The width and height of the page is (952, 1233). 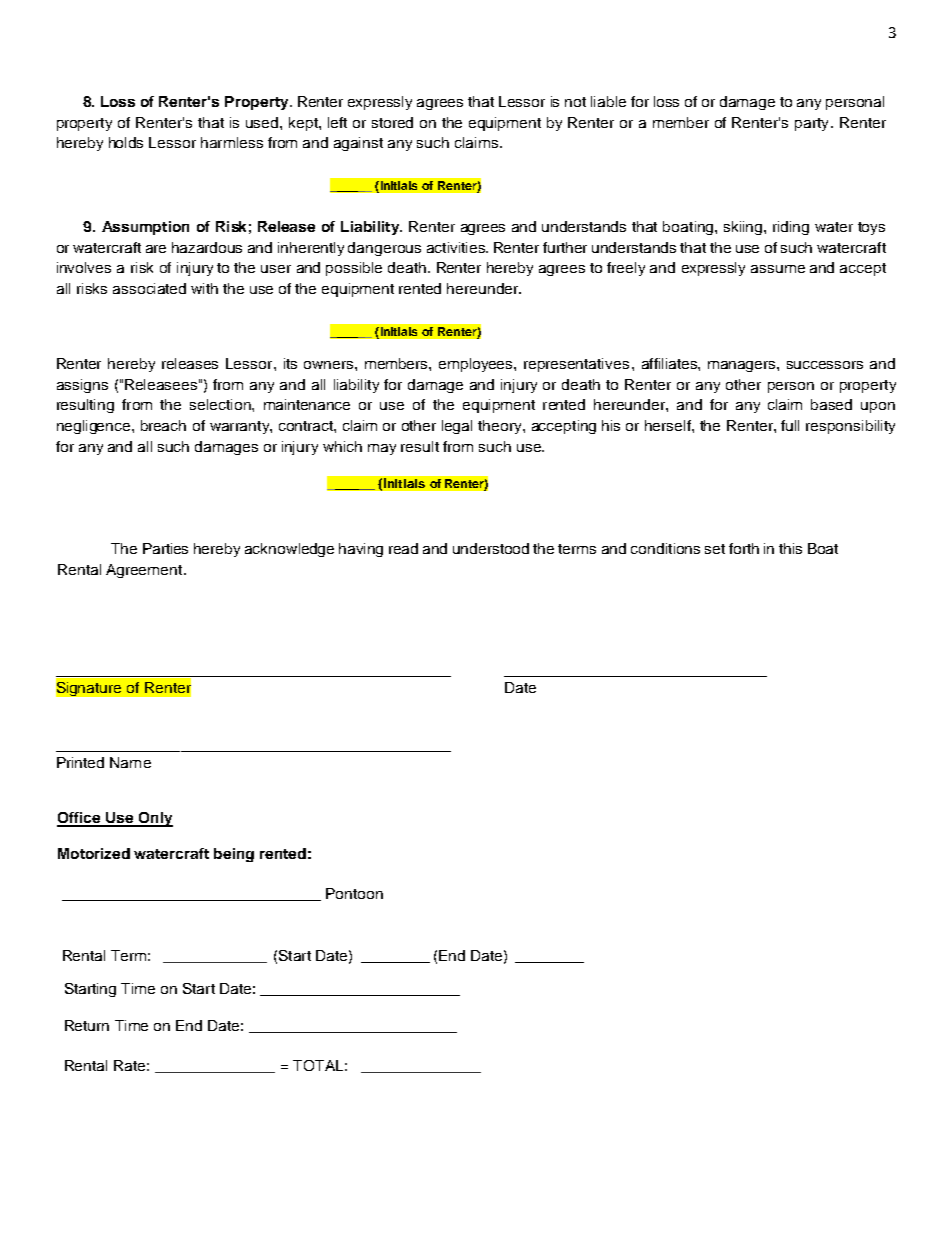 What do you see at coordinates (744, 548) in the page?
I see `forth` at bounding box center [744, 548].
